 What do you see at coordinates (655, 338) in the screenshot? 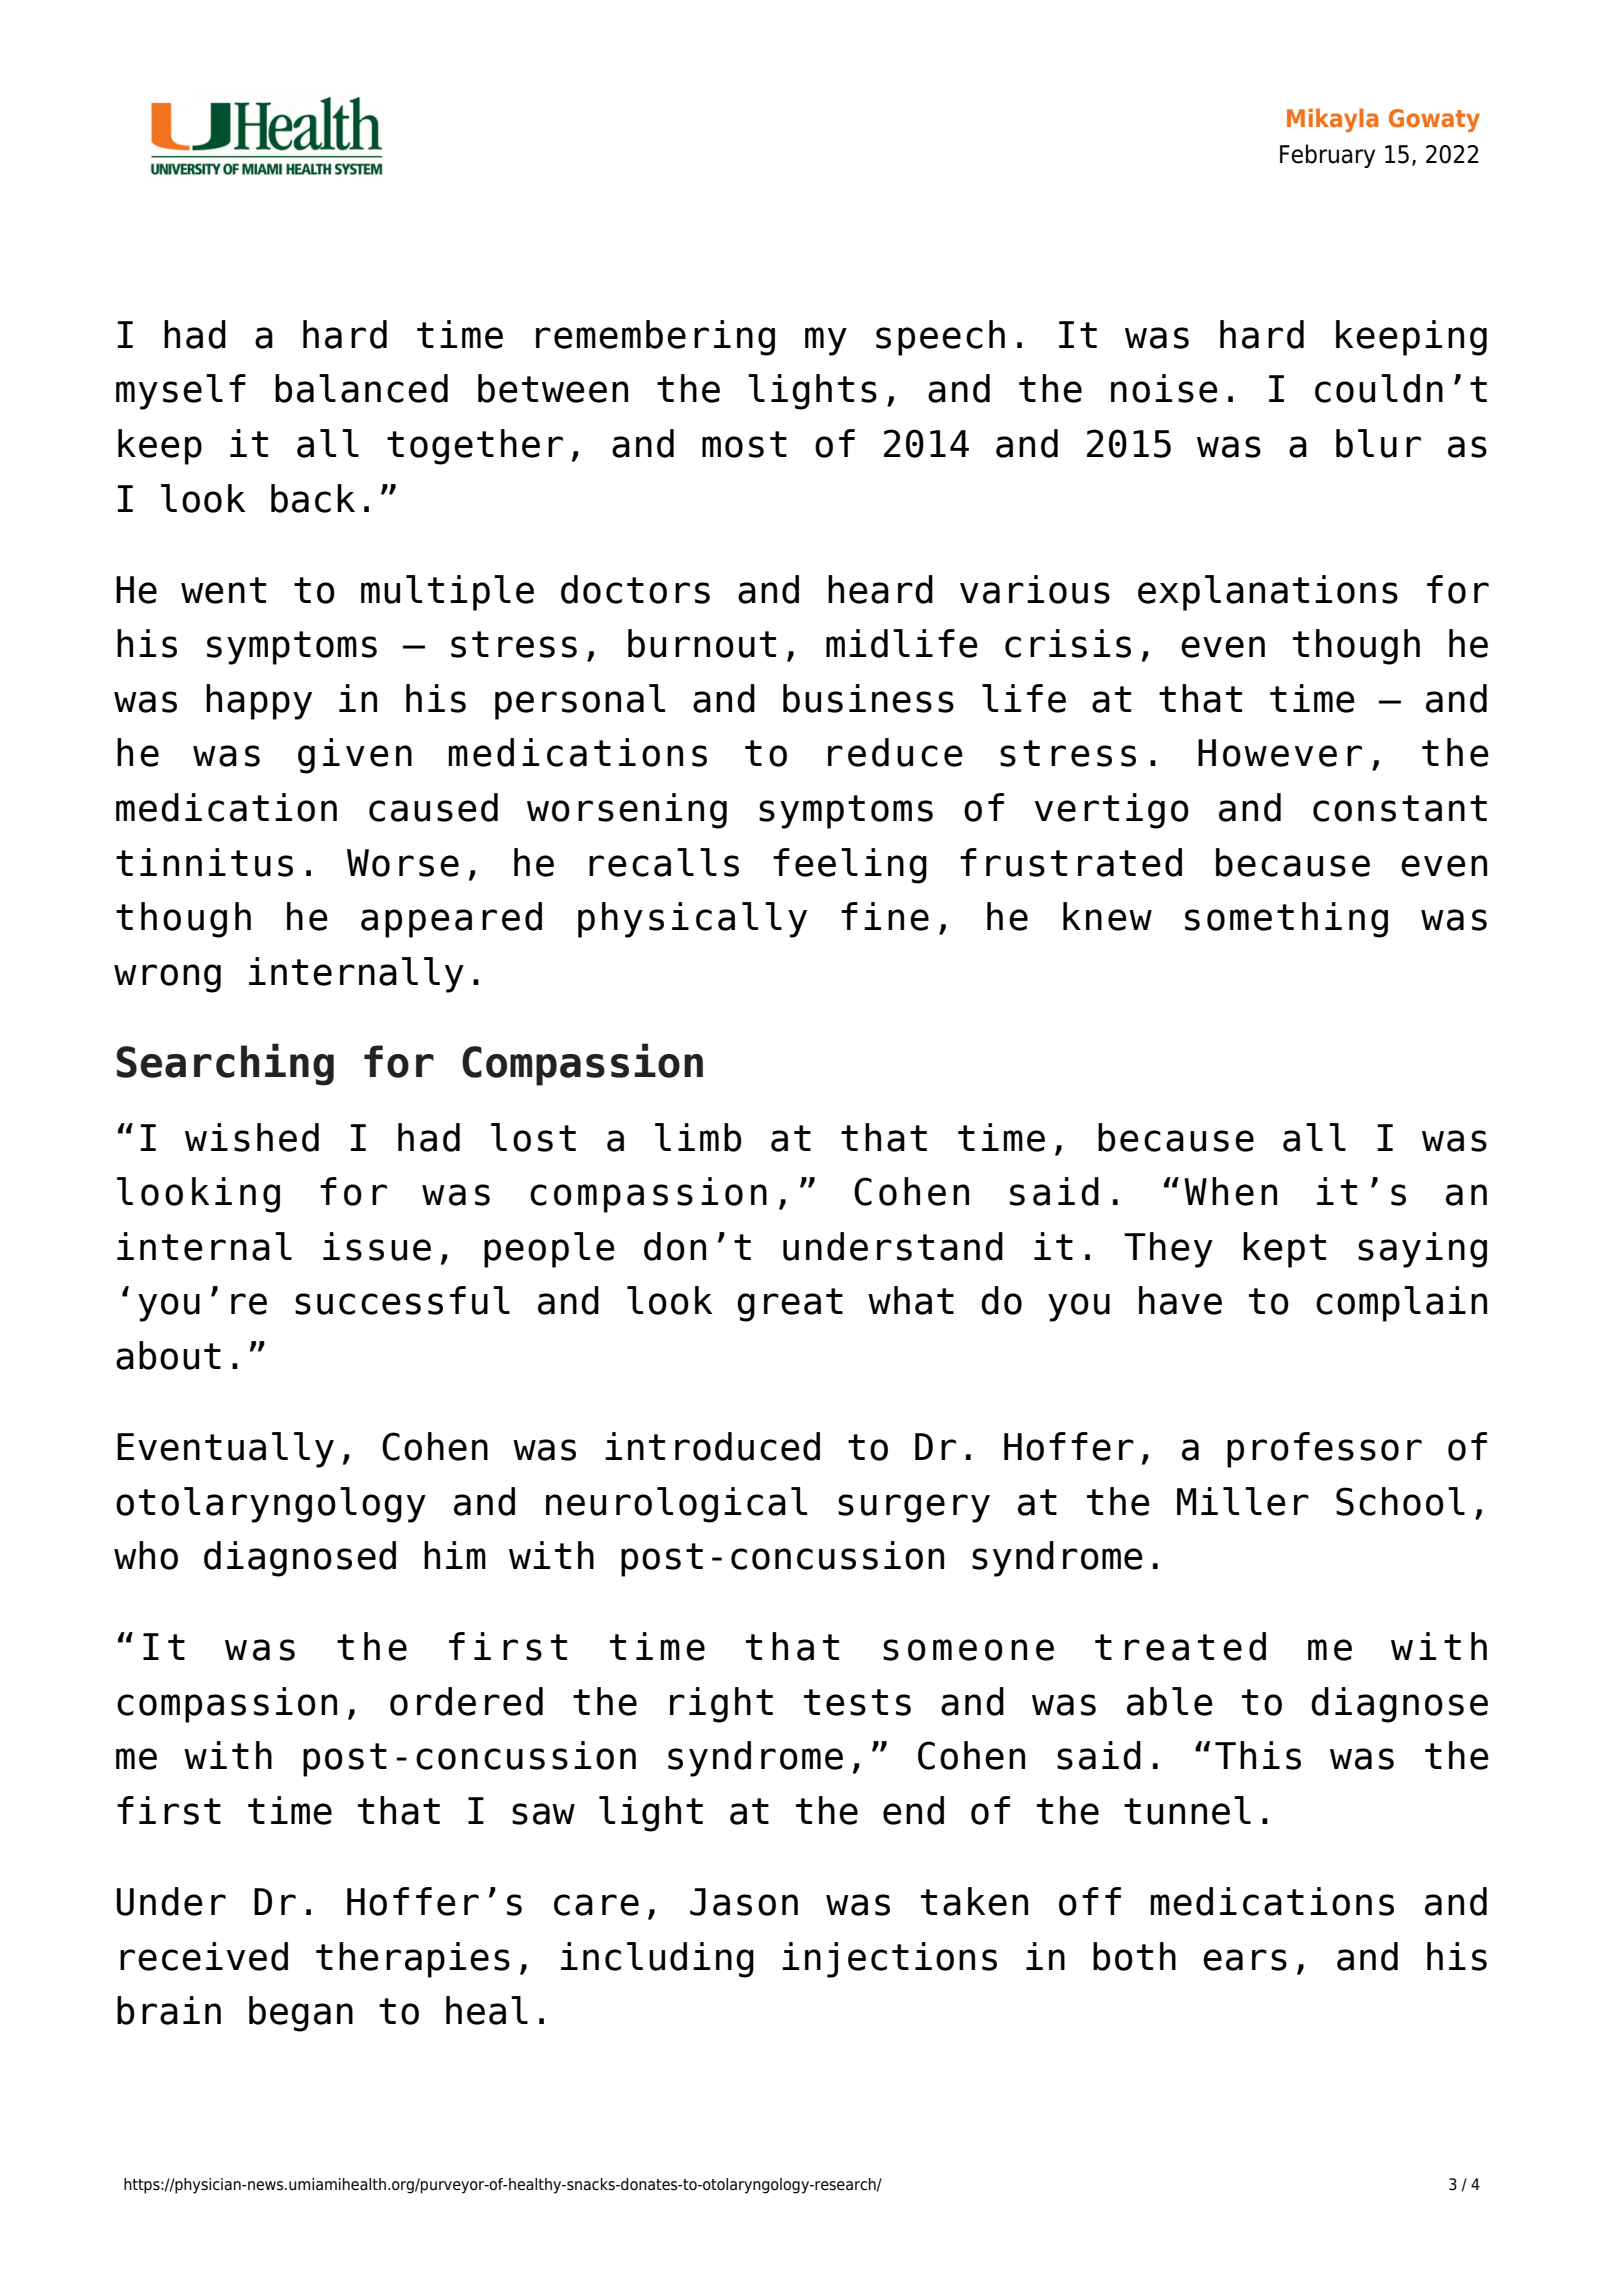
I see `remembering` at bounding box center [655, 338].
